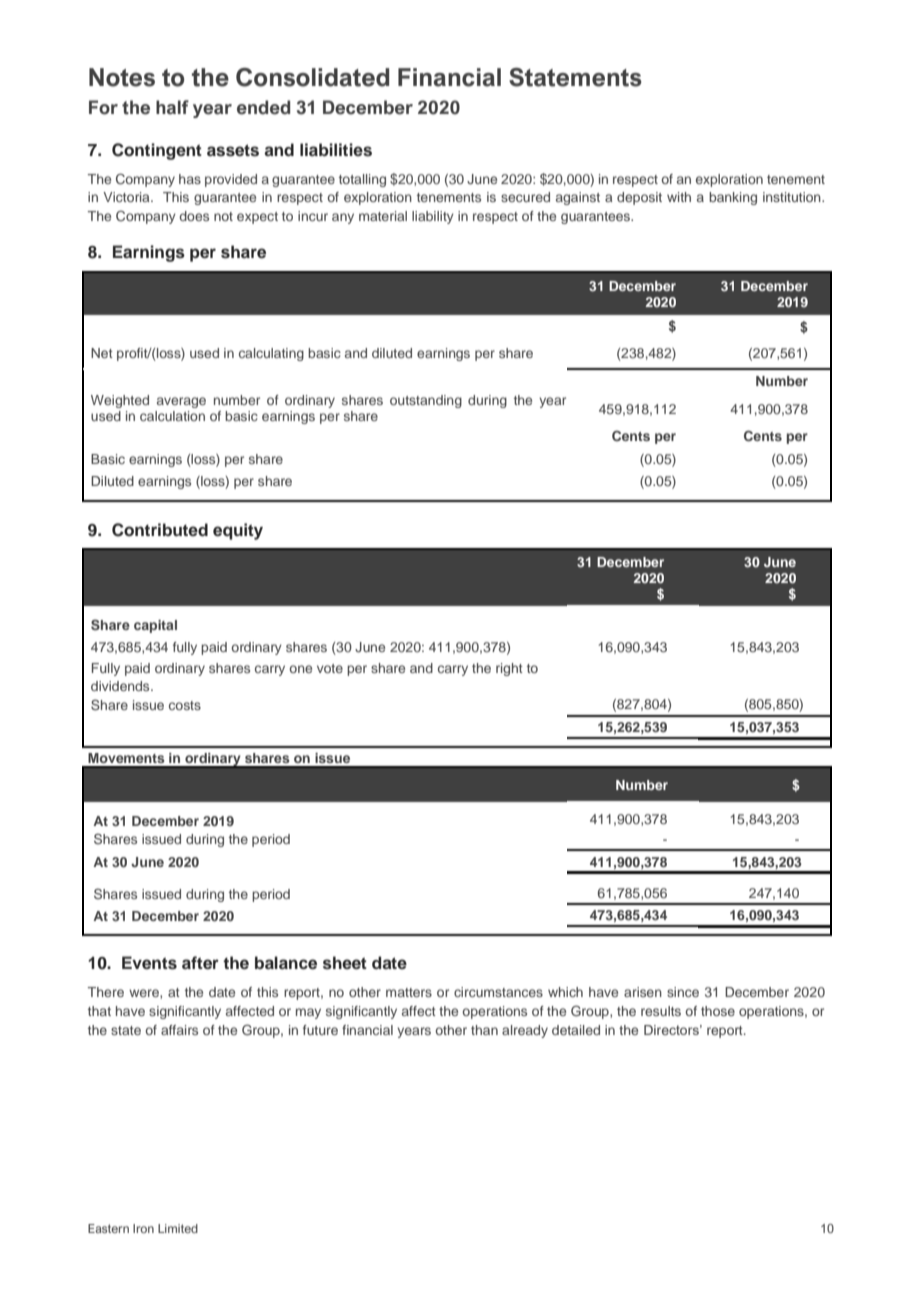 The height and width of the page is (1308, 924). Describe the element at coordinates (409, 992) in the page. I see `matters` at that location.
